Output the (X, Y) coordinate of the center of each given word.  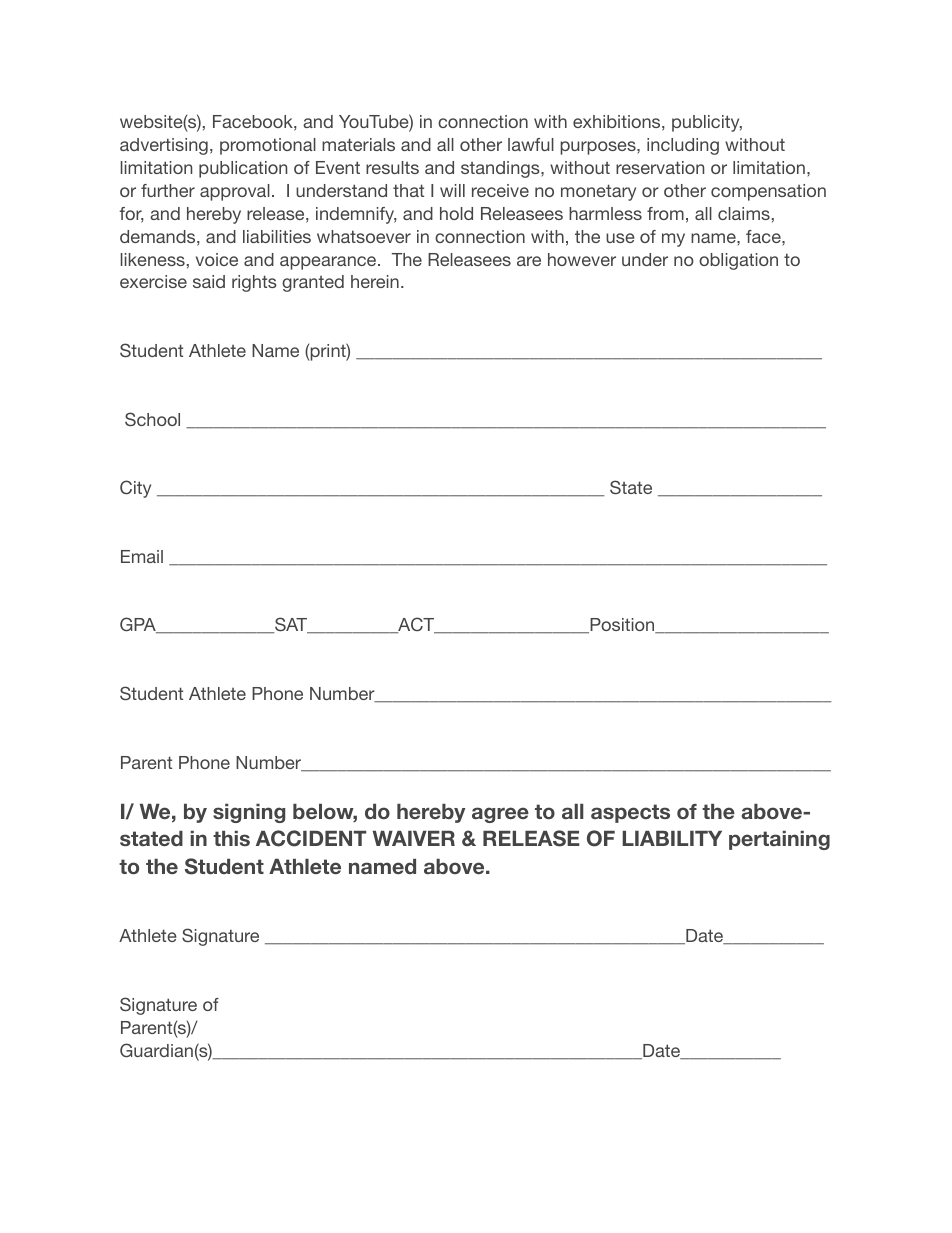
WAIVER (414, 838)
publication (243, 169)
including (683, 146)
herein (375, 281)
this (231, 838)
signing (249, 813)
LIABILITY (672, 838)
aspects (630, 813)
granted (313, 283)
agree (500, 815)
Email (142, 556)
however (582, 259)
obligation (738, 261)
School (152, 419)
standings (501, 169)
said (209, 281)
